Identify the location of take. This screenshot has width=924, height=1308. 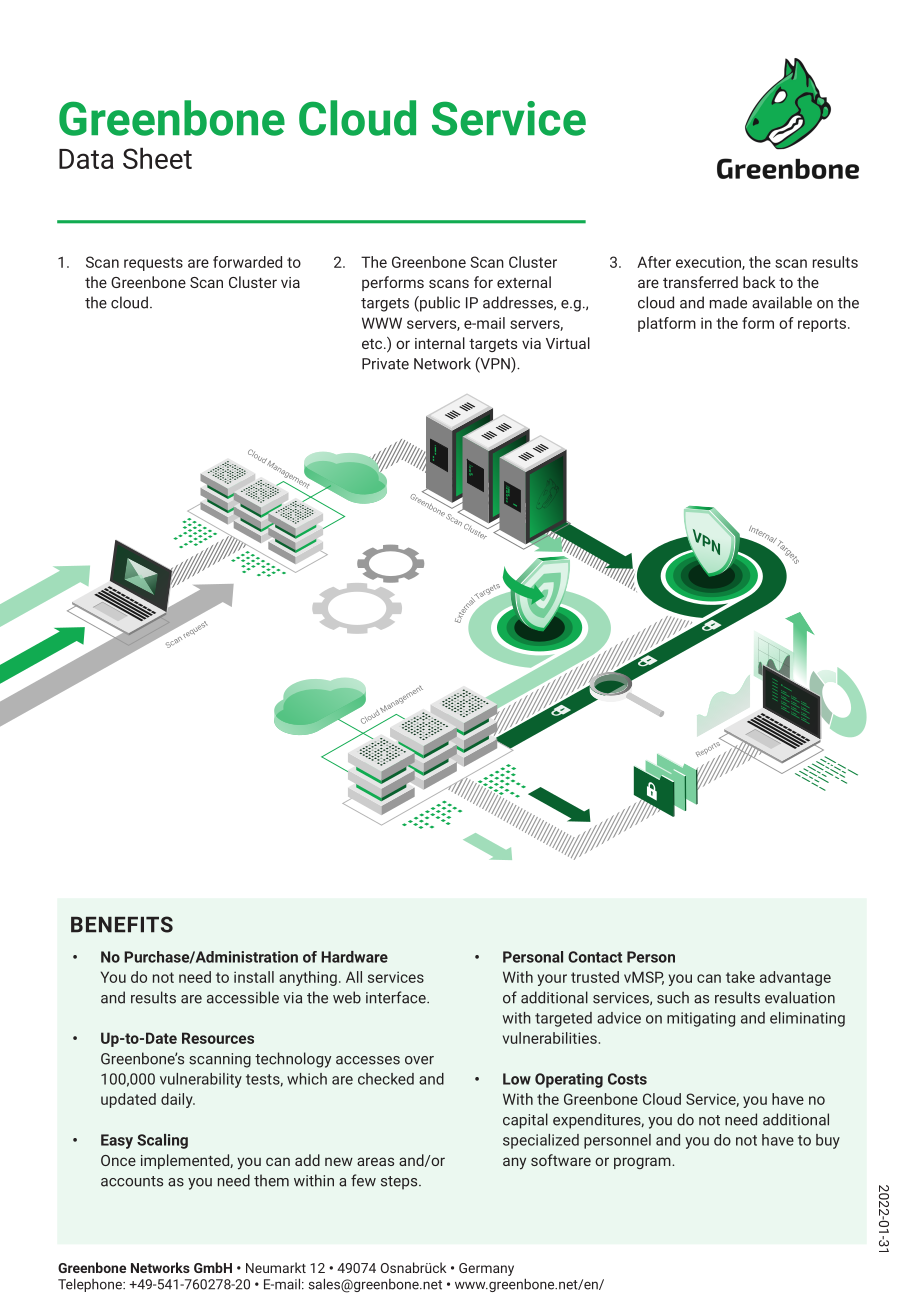
(740, 977).
